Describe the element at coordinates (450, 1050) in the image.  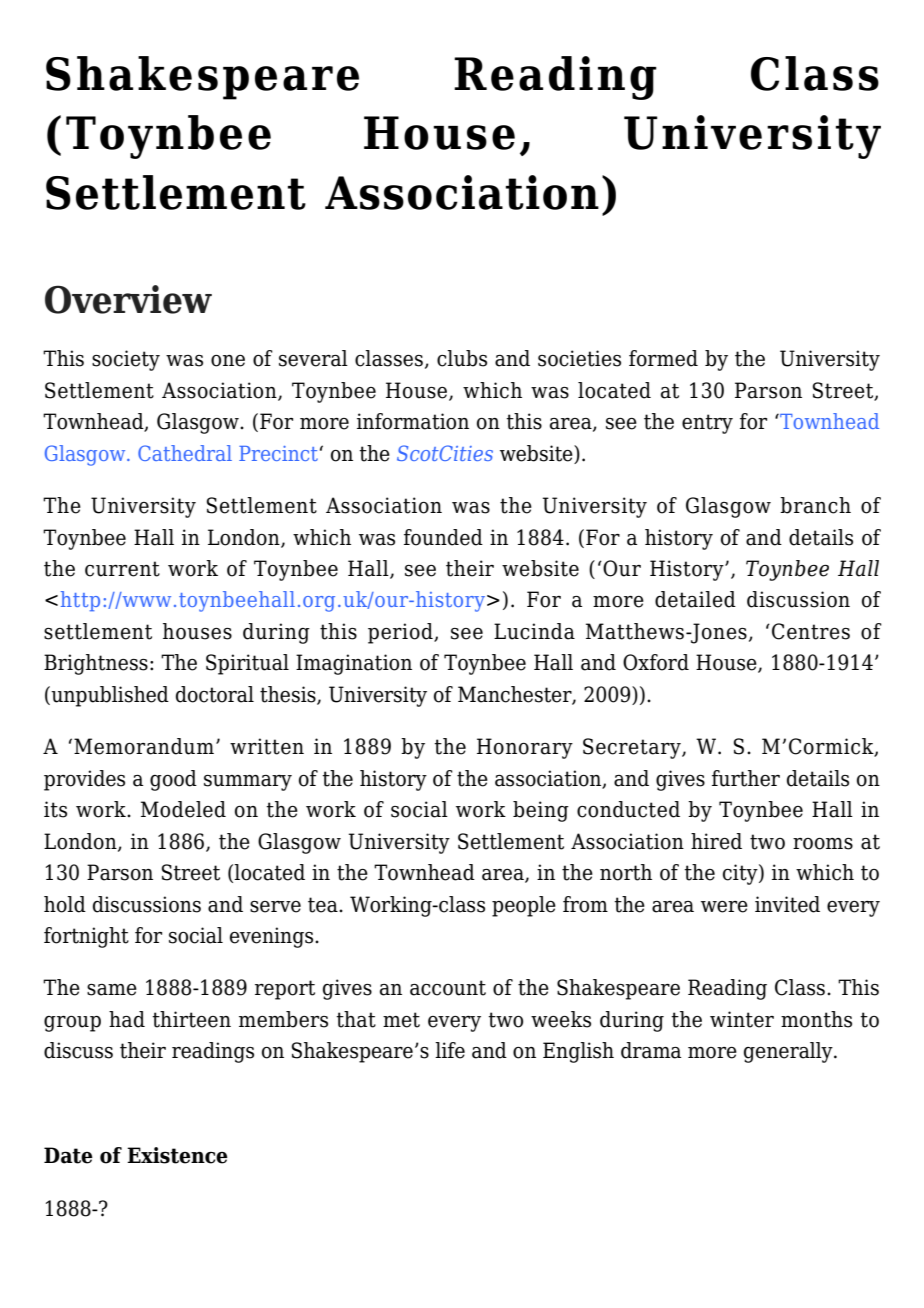
I see `life` at that location.
